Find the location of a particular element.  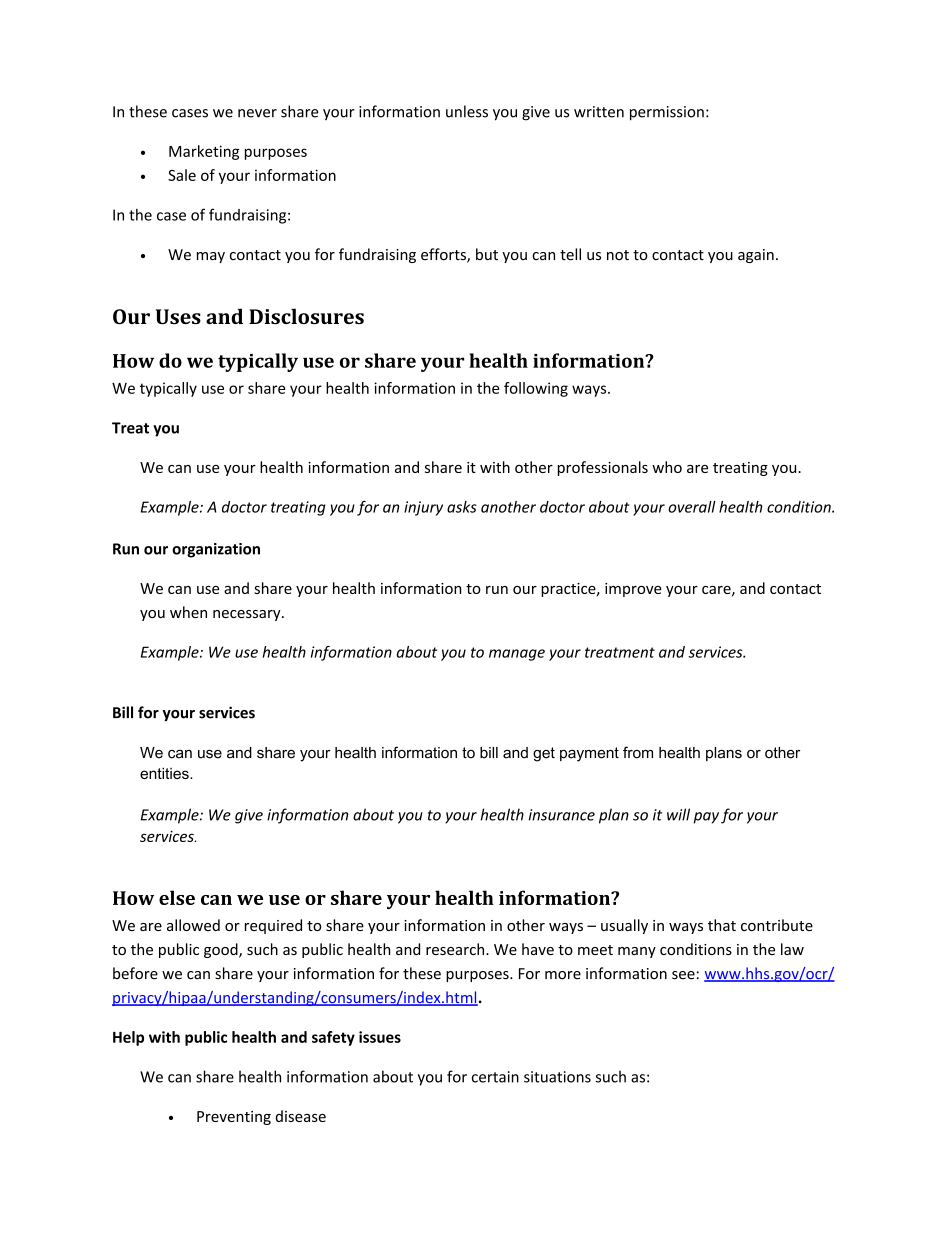

certain is located at coordinates (495, 1077).
